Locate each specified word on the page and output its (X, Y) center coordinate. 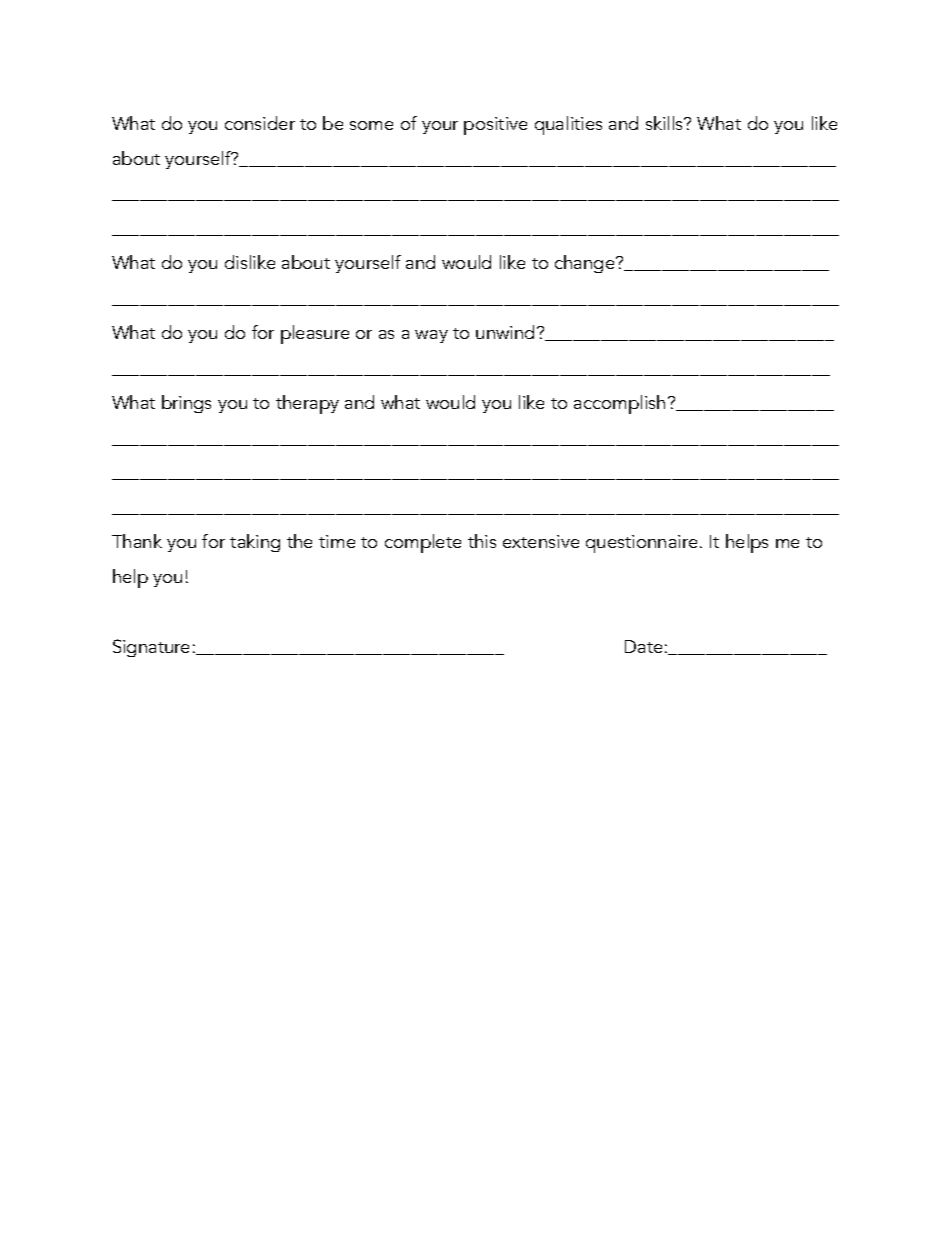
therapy (307, 404)
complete (423, 543)
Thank (137, 541)
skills (666, 123)
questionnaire (641, 544)
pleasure (315, 334)
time (337, 541)
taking (255, 543)
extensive (541, 541)
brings (186, 404)
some (371, 125)
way (431, 336)
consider (260, 123)
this (482, 541)
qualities (568, 125)
